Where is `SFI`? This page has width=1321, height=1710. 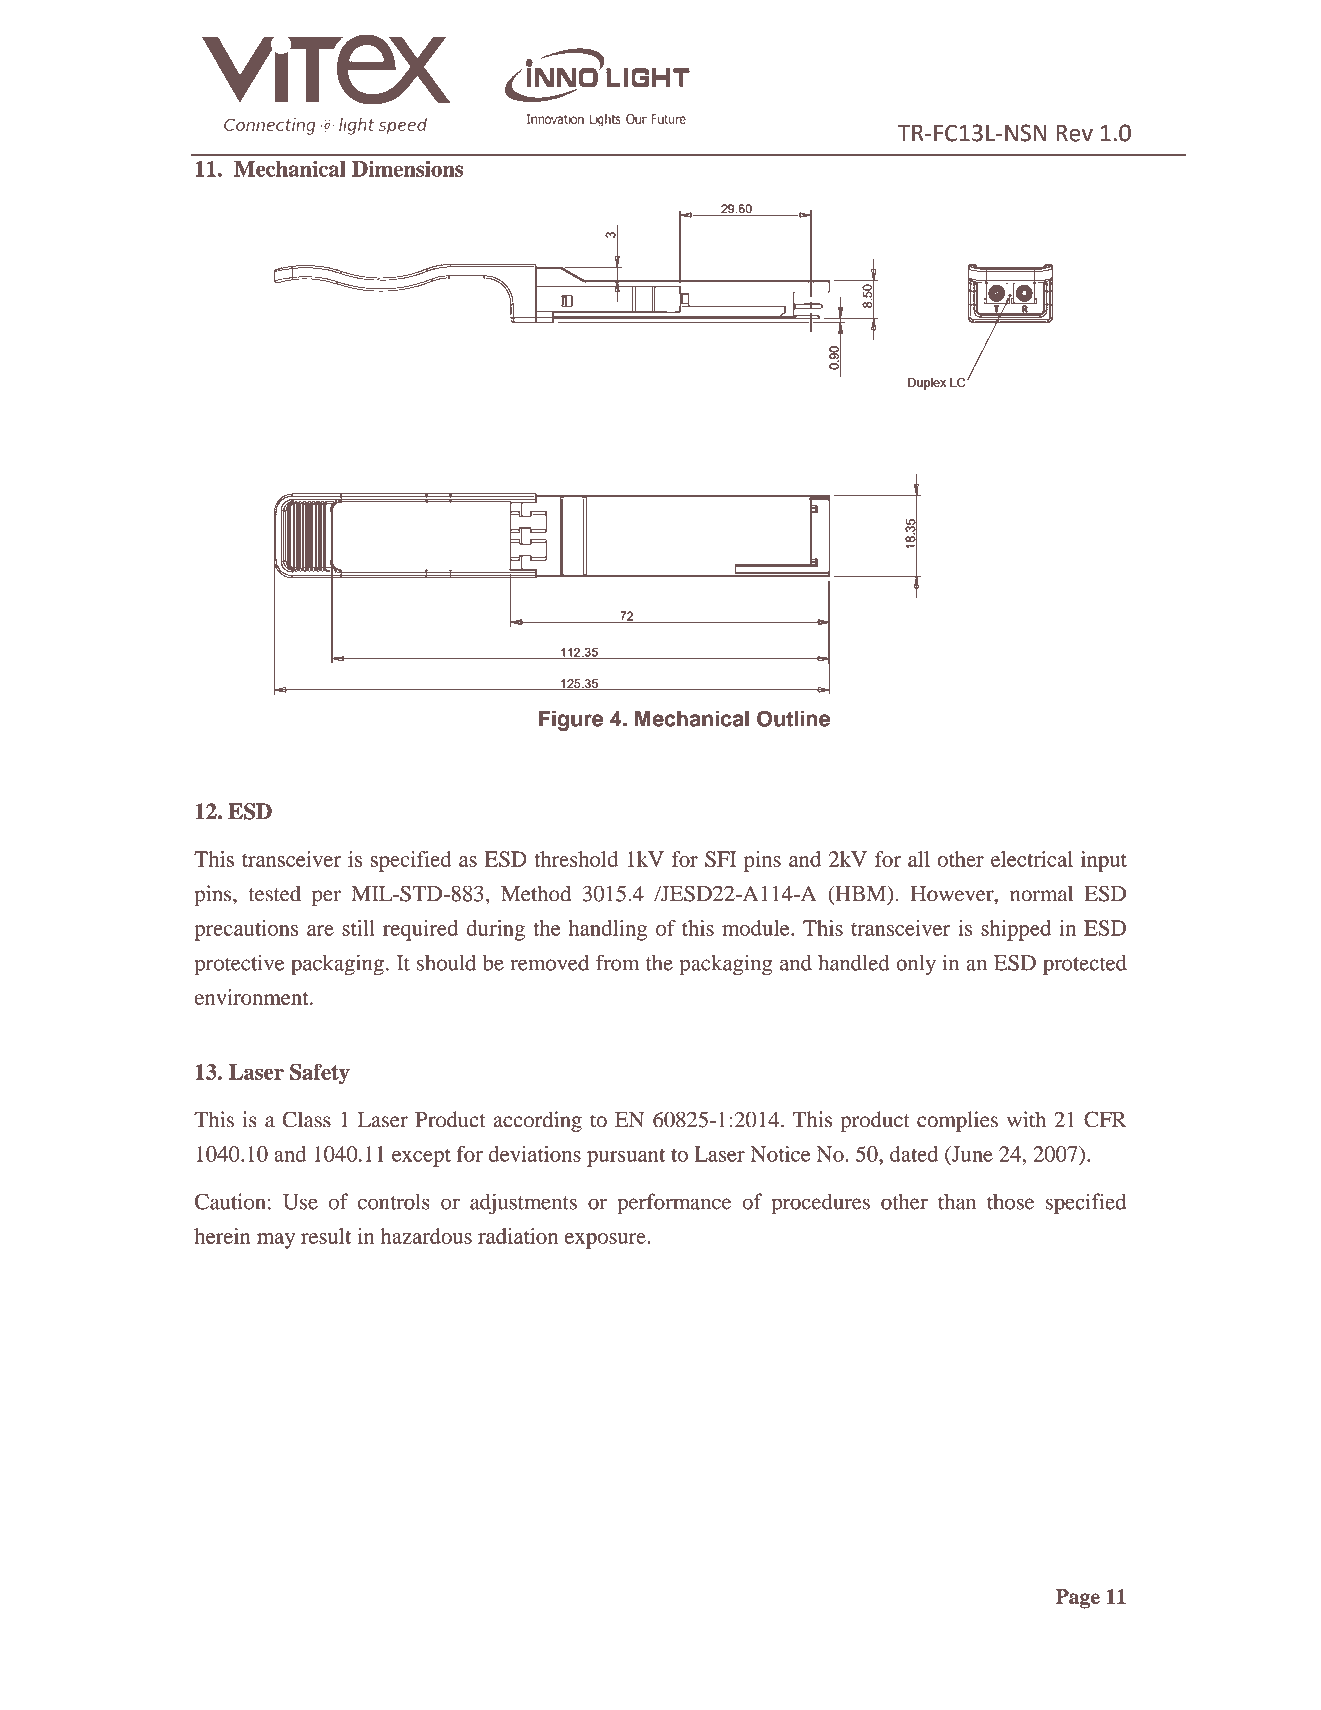
SFI is located at coordinates (721, 859).
